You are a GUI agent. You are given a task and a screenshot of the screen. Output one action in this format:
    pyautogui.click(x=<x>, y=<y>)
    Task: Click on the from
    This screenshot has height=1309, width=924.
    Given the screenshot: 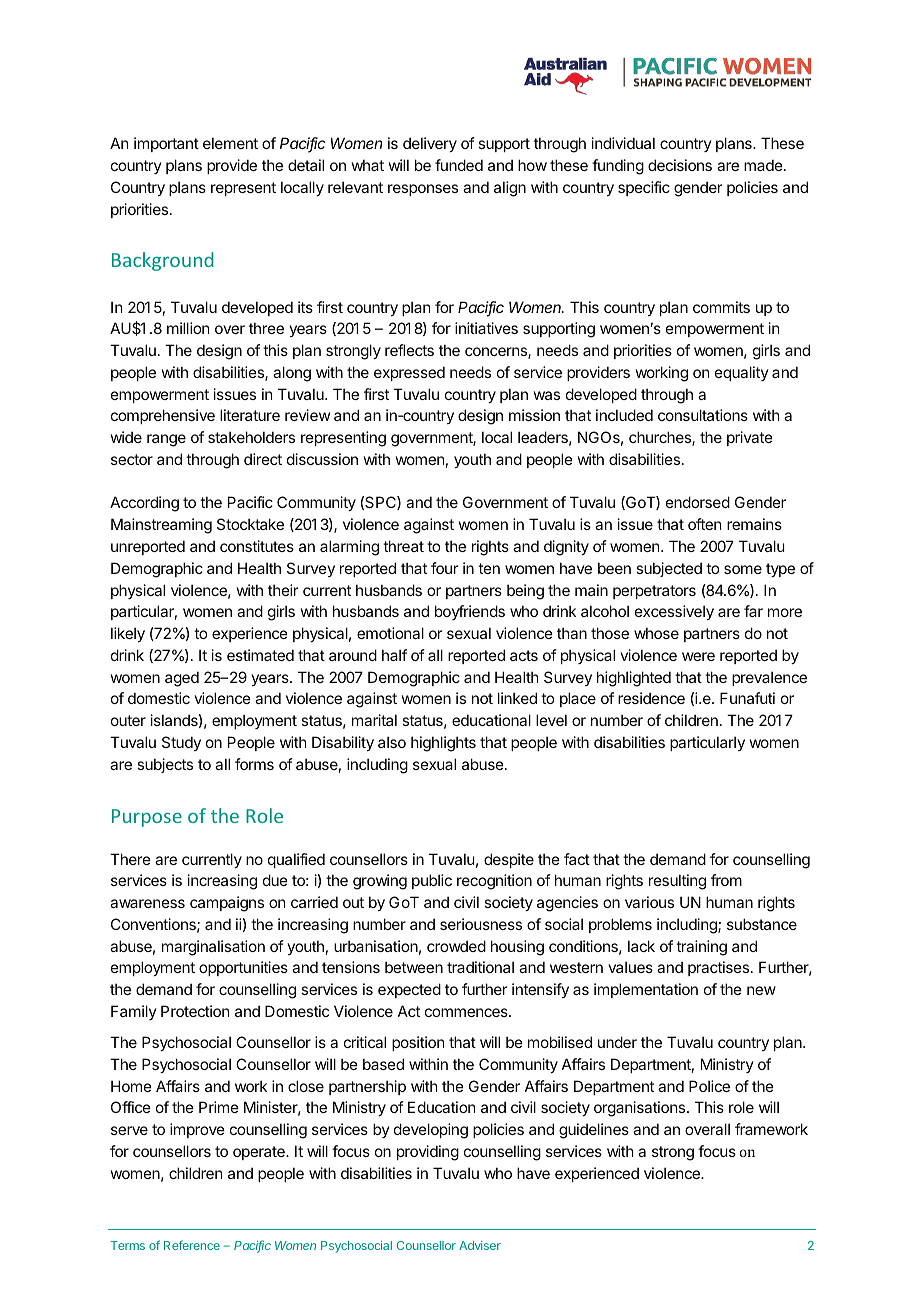 What is the action you would take?
    pyautogui.click(x=726, y=880)
